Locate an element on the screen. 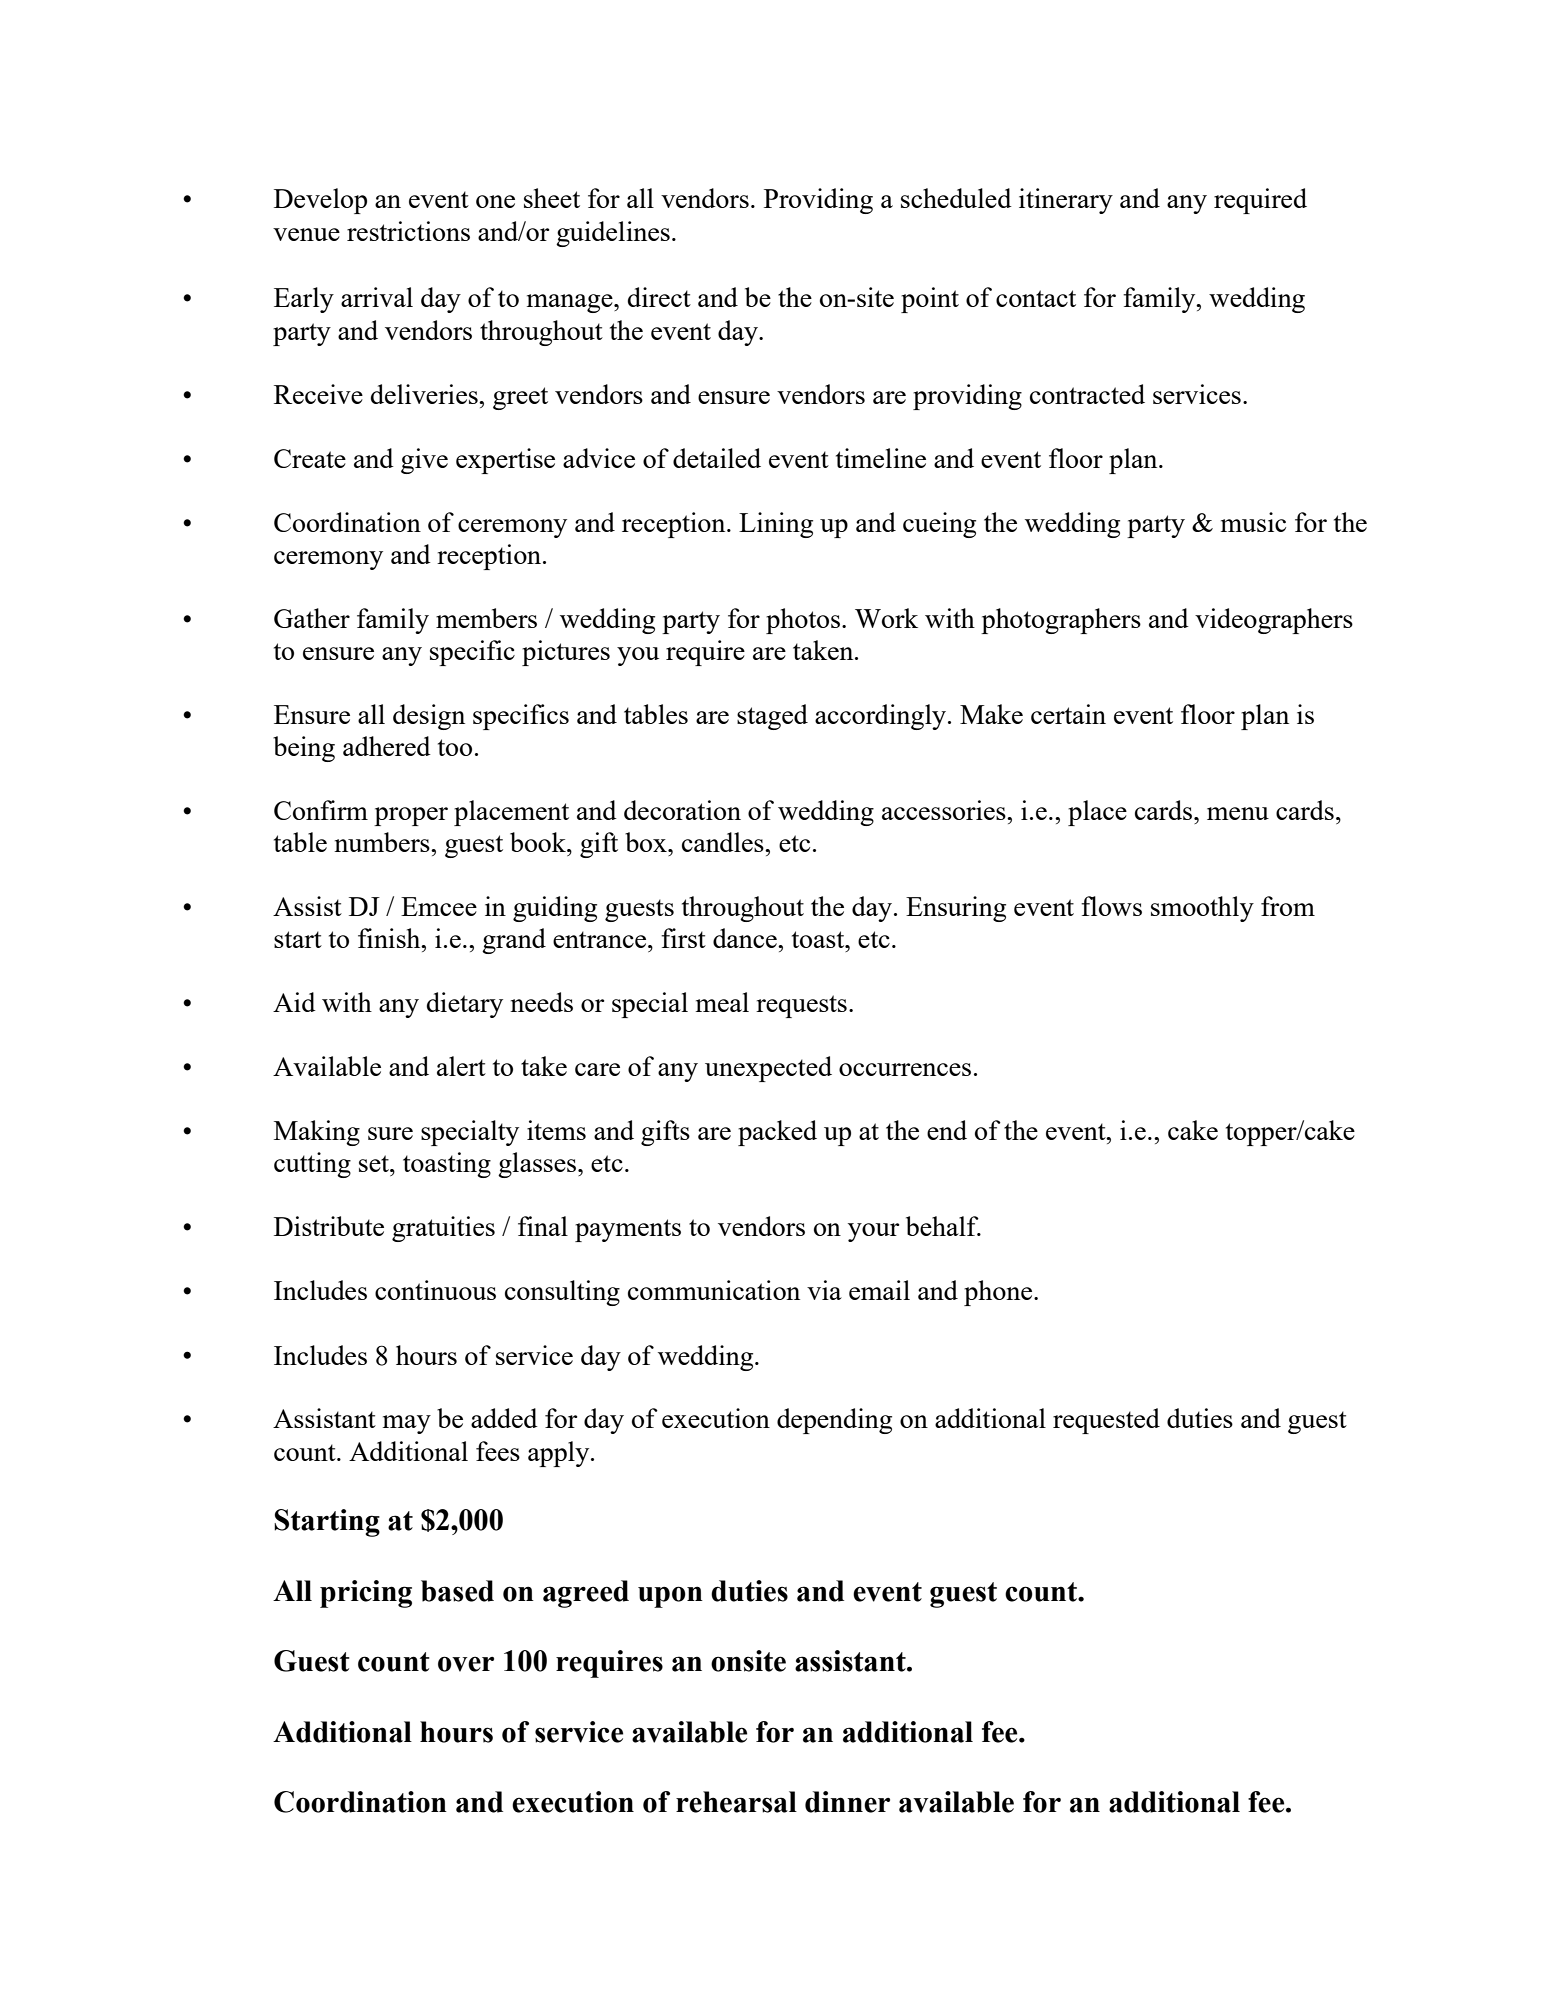  dietary is located at coordinates (465, 1005).
